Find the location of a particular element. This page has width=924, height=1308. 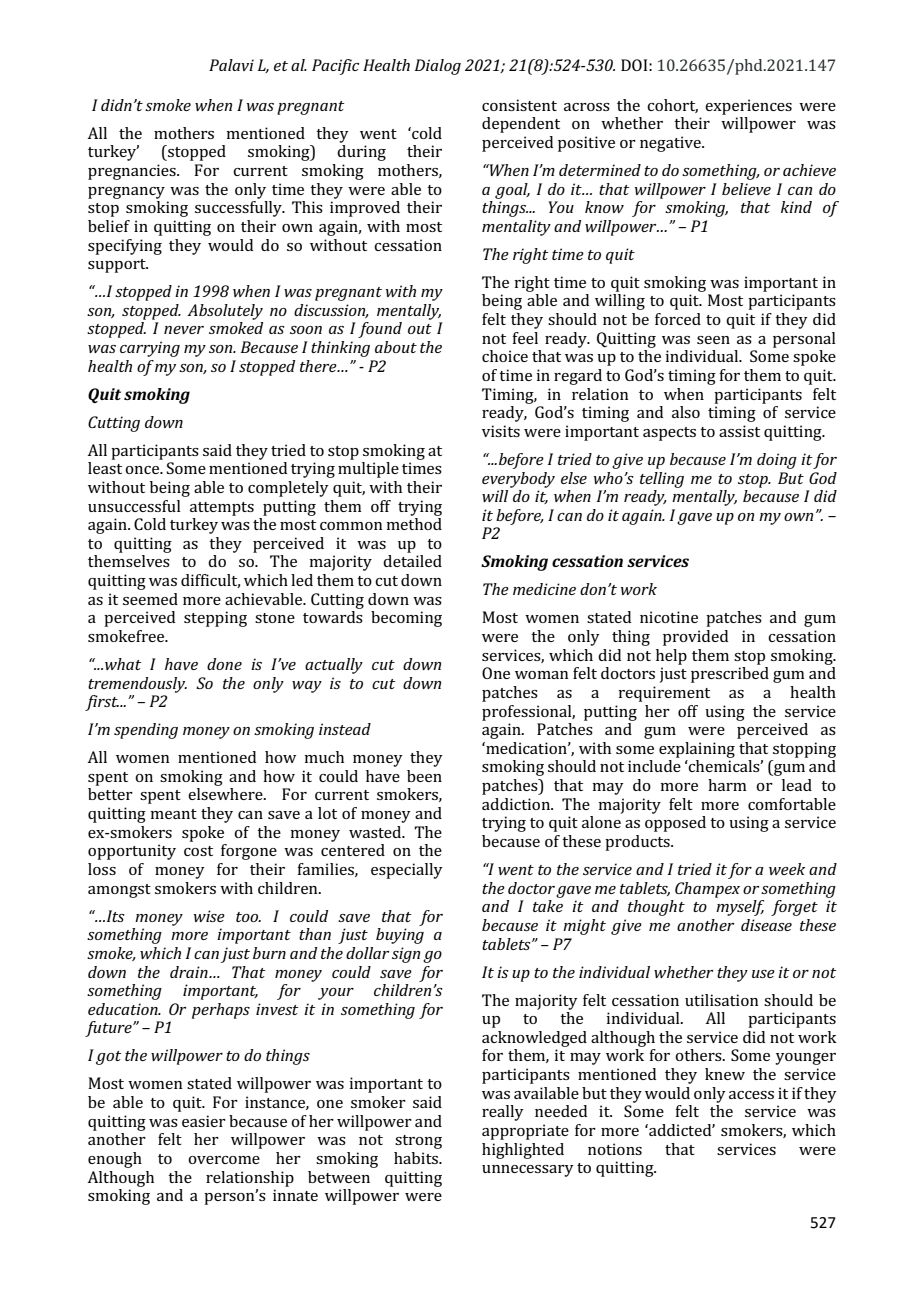

overcome is located at coordinates (224, 1160).
